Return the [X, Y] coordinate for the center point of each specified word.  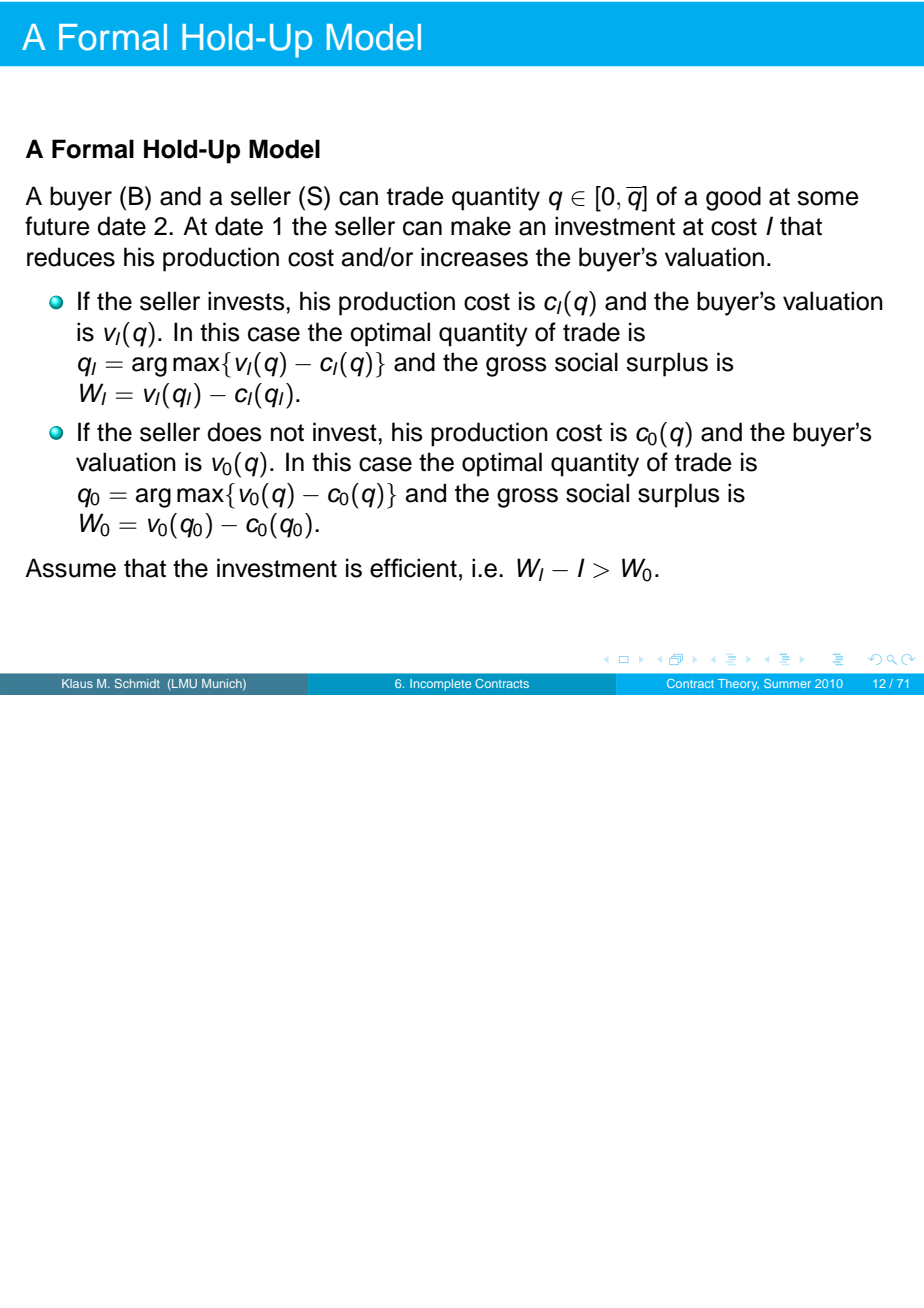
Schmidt [137, 683]
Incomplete [440, 685]
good [733, 198]
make [481, 226]
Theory [738, 685]
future [57, 226]
